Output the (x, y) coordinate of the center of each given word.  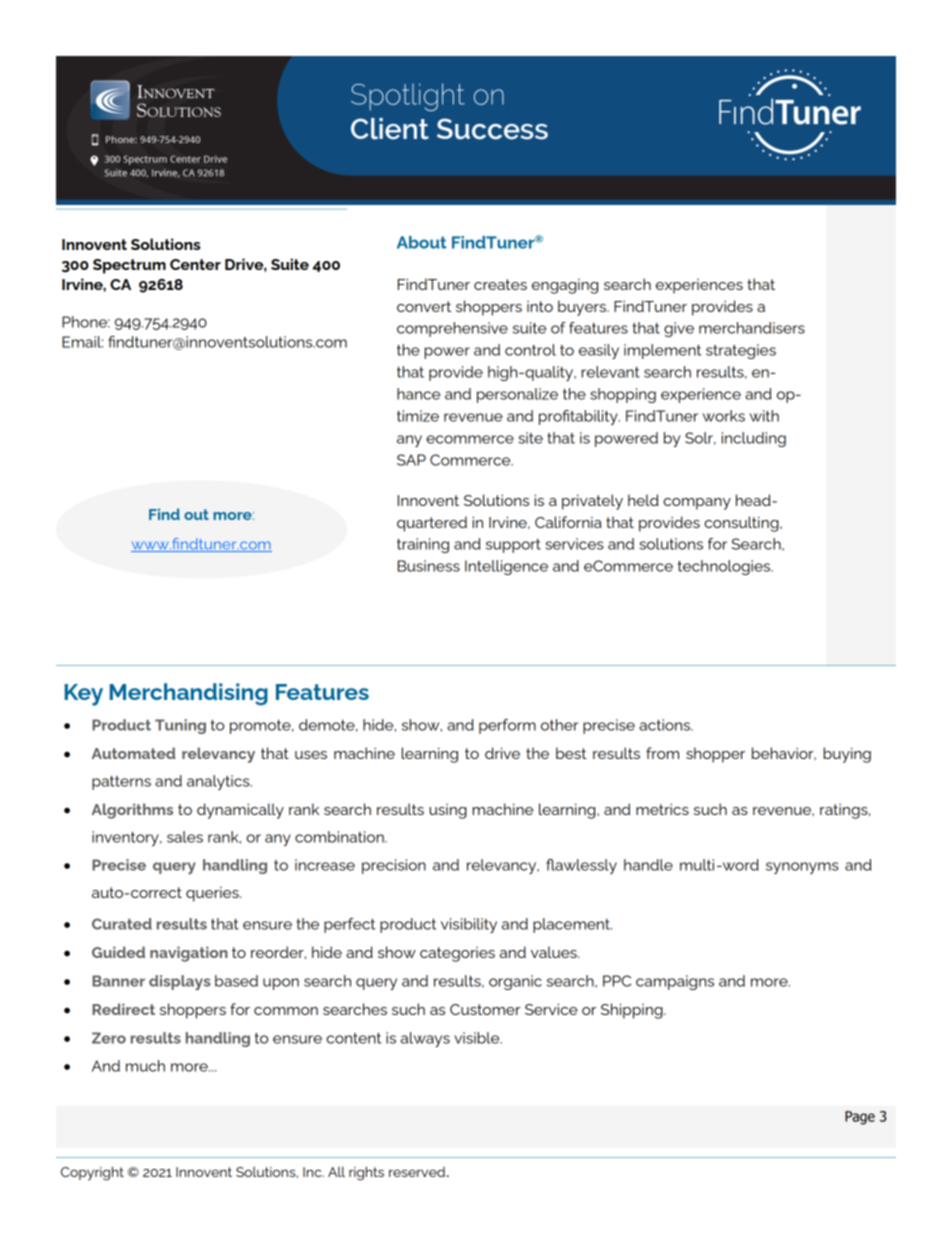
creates (500, 284)
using (448, 811)
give (679, 329)
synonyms (802, 868)
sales (185, 837)
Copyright (92, 1173)
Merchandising (189, 694)
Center (195, 264)
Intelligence (506, 567)
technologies (725, 567)
